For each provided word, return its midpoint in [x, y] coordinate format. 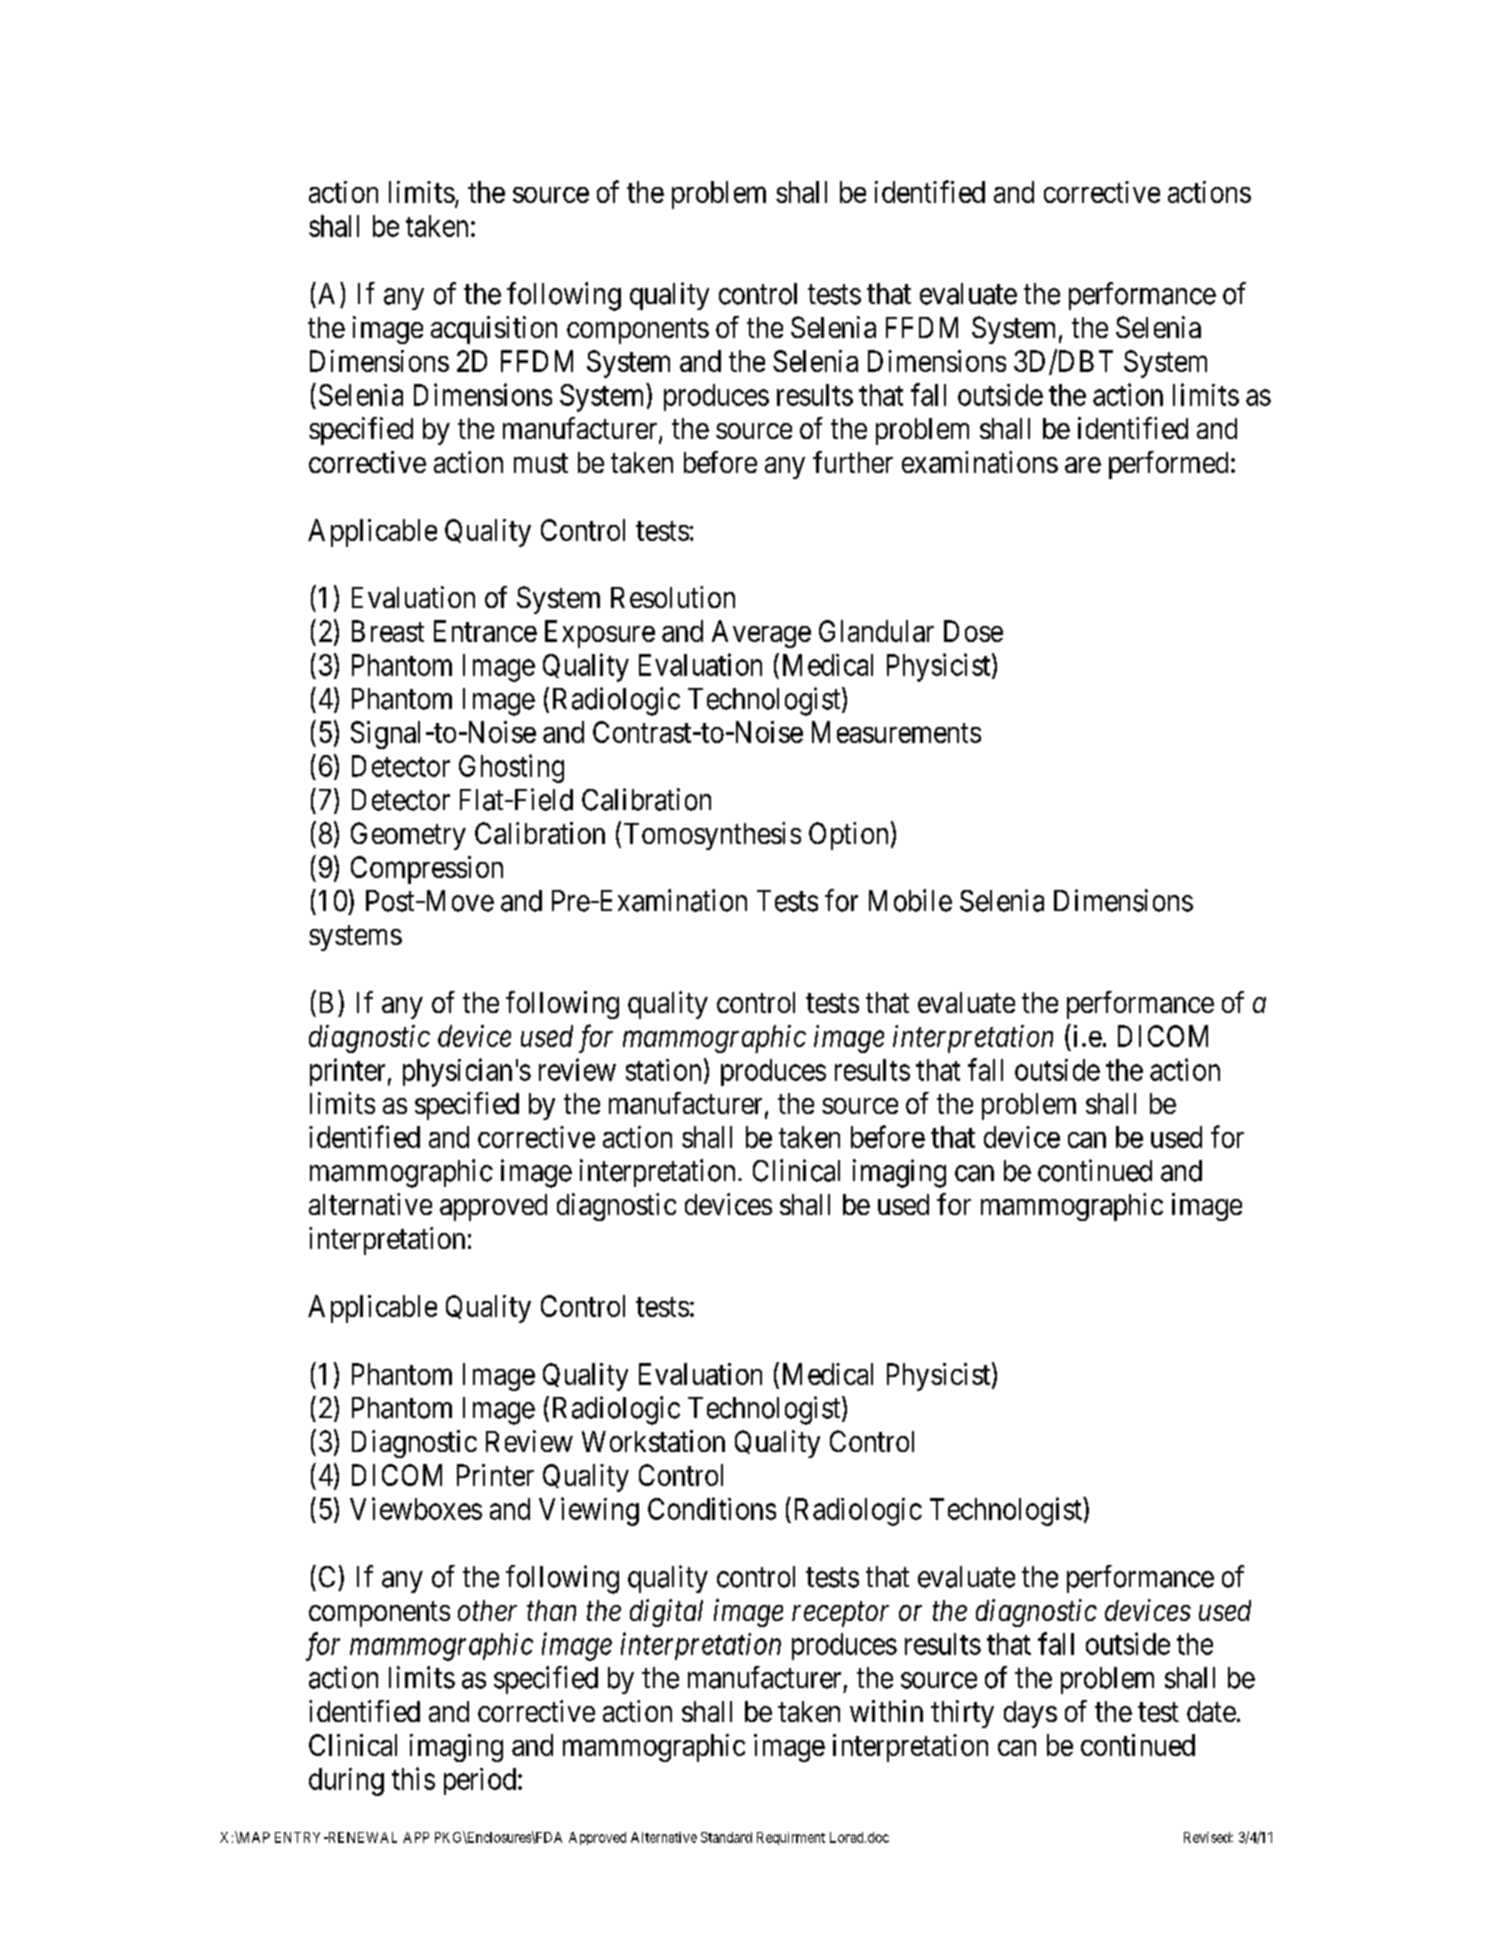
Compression [427, 870]
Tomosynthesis [712, 836]
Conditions [712, 1508]
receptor [840, 1614]
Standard [726, 1837]
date [1211, 1711]
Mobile [910, 900]
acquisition [494, 330]
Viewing [589, 1511]
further [853, 462]
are [1083, 465]
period [481, 1781]
